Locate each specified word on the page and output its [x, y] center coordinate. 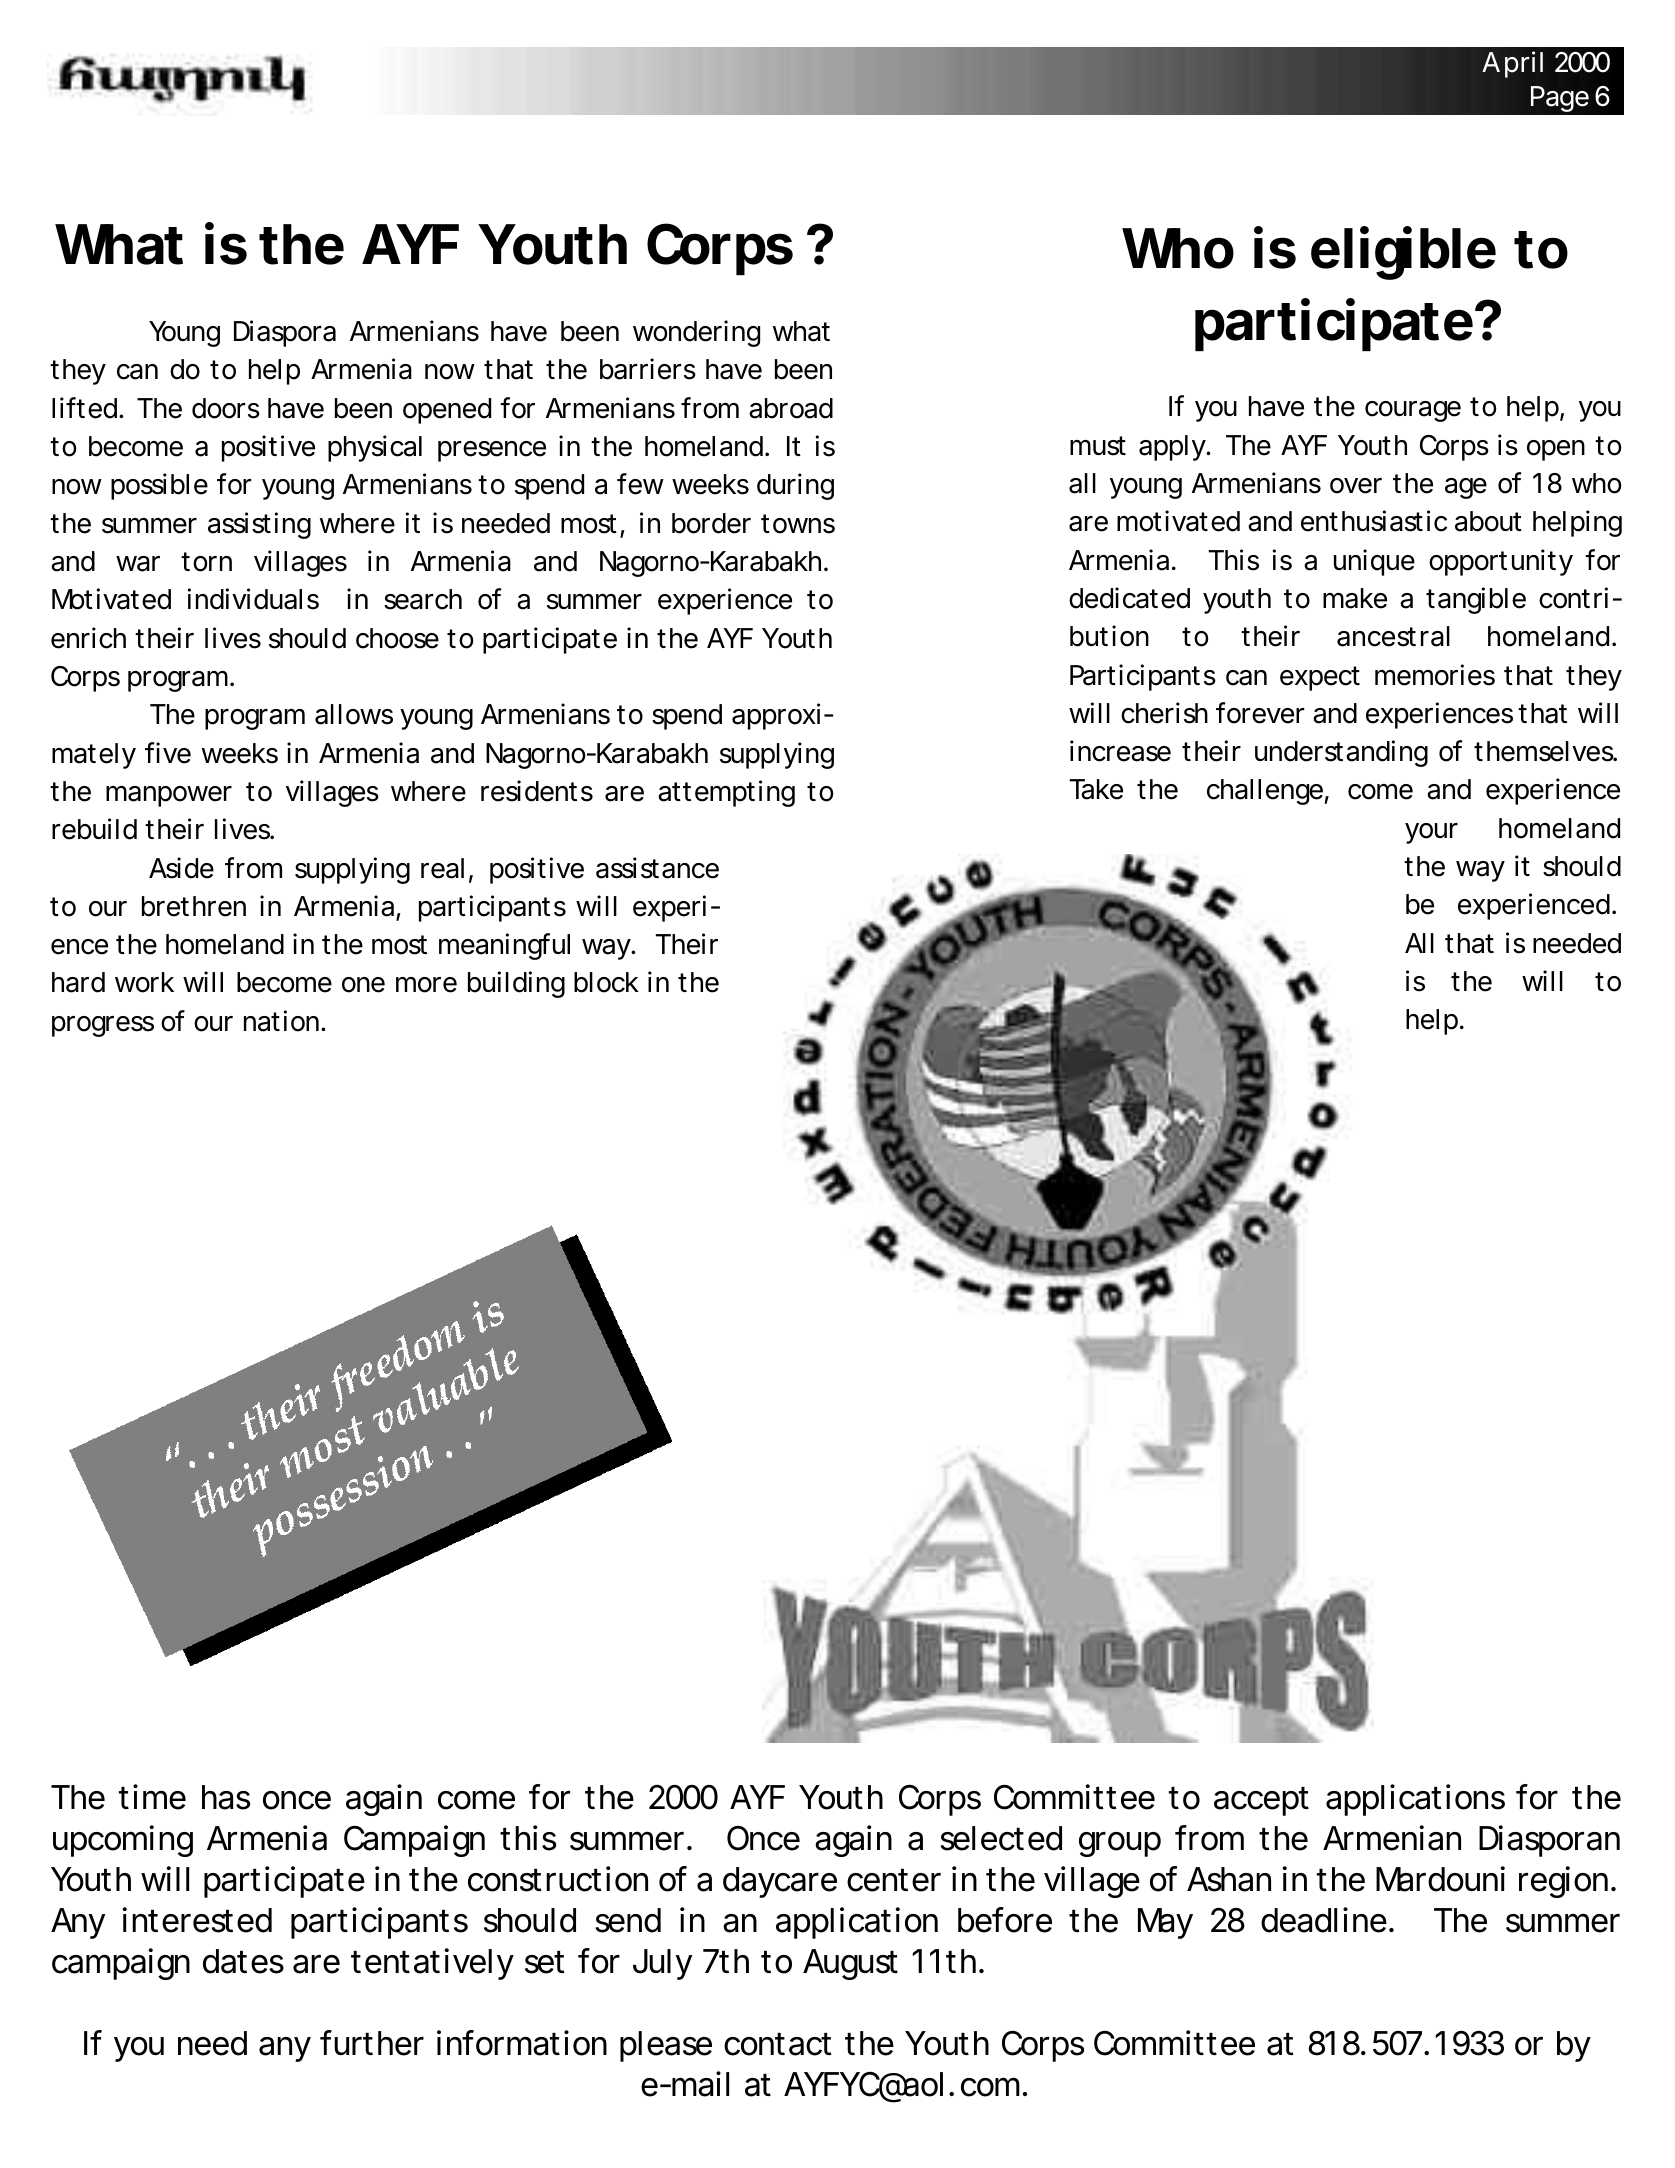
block [606, 982]
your [1431, 833]
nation [281, 1021]
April [1512, 64]
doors [226, 408]
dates [243, 1961]
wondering [696, 333]
